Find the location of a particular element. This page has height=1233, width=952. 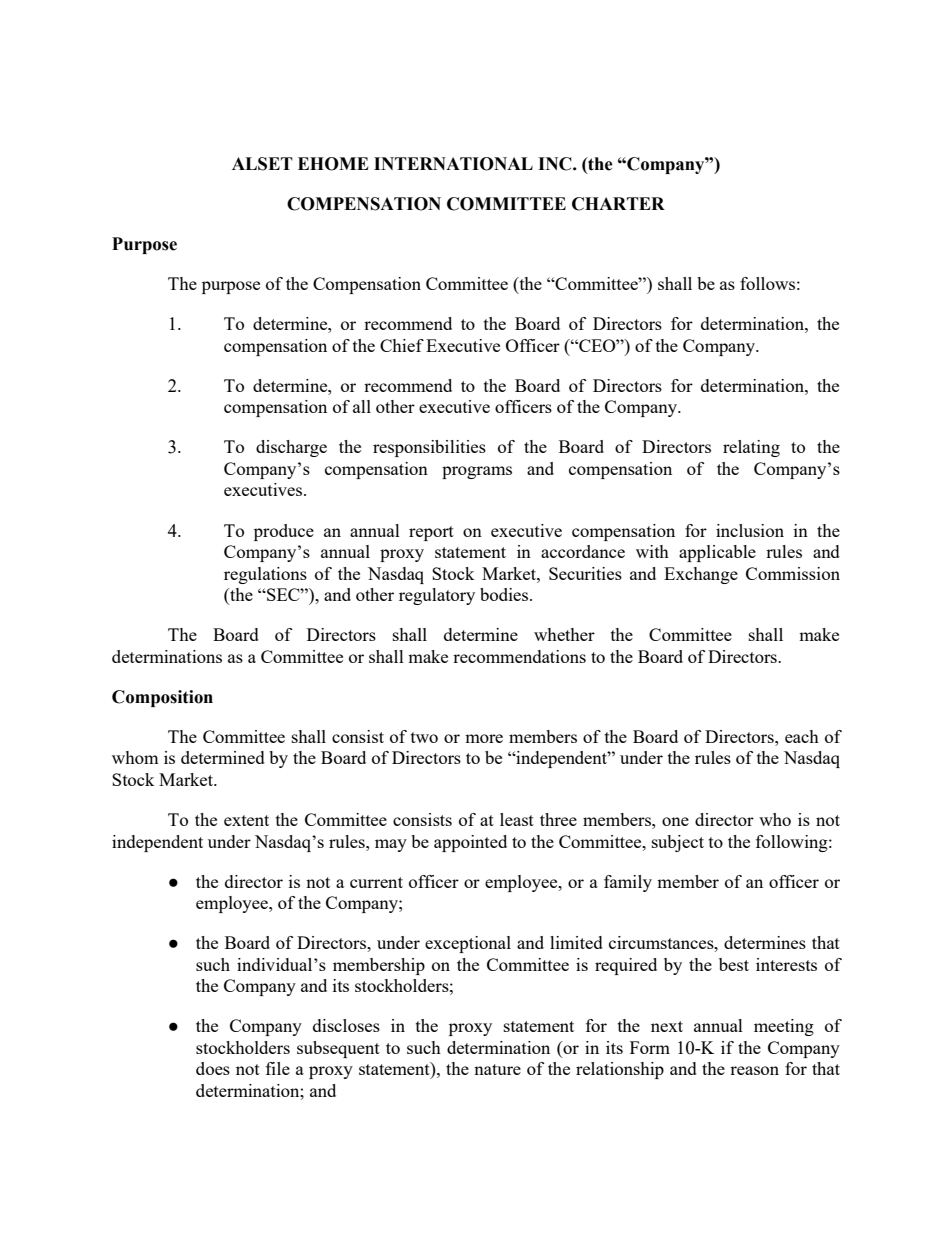

whom is located at coordinates (135, 757).
